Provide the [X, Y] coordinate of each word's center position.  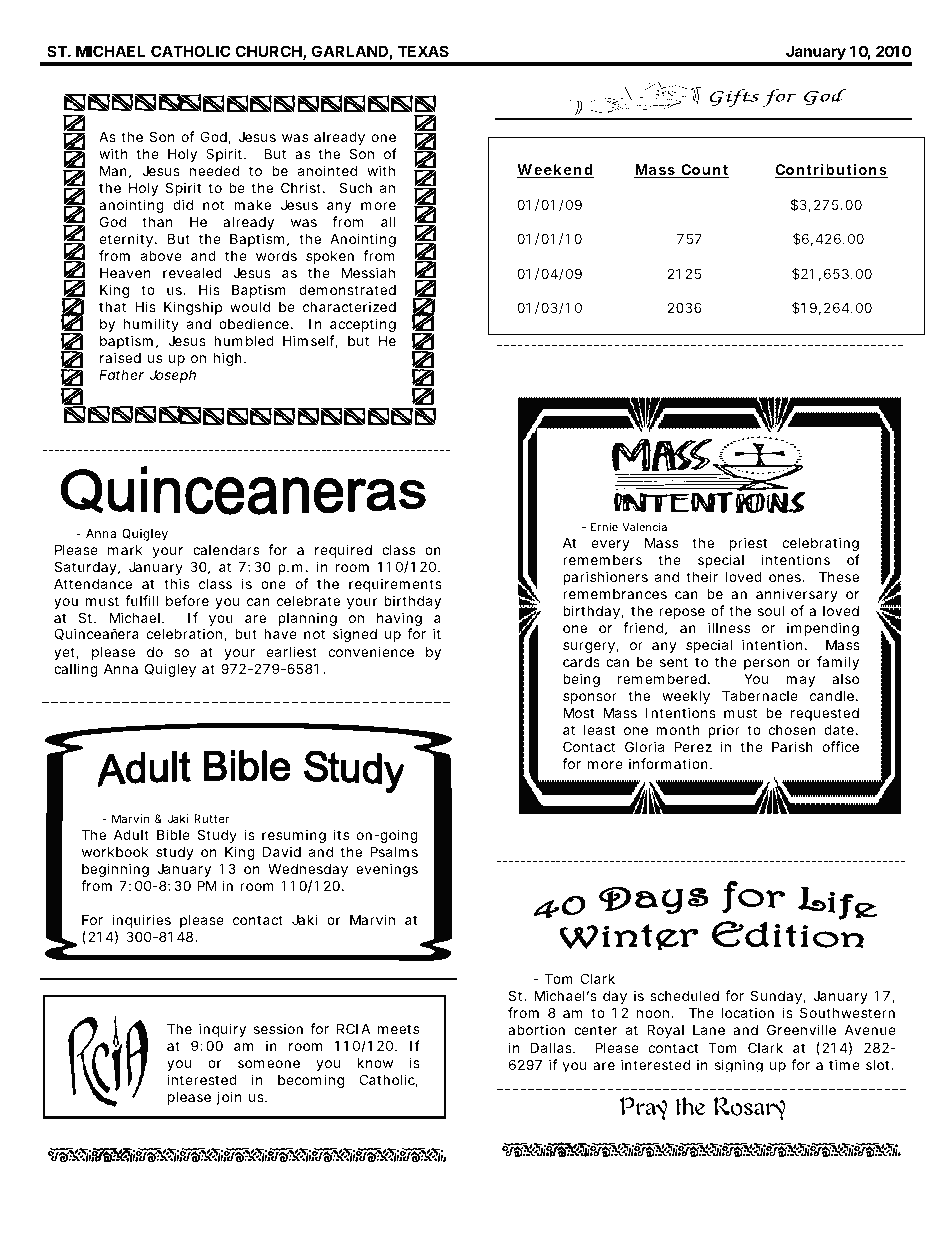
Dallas [552, 1047]
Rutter [212, 818]
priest [748, 544]
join [228, 1098]
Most [578, 712]
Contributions [831, 171]
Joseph [172, 376]
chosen [792, 730]
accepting [363, 325]
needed [214, 170]
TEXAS [423, 51]
